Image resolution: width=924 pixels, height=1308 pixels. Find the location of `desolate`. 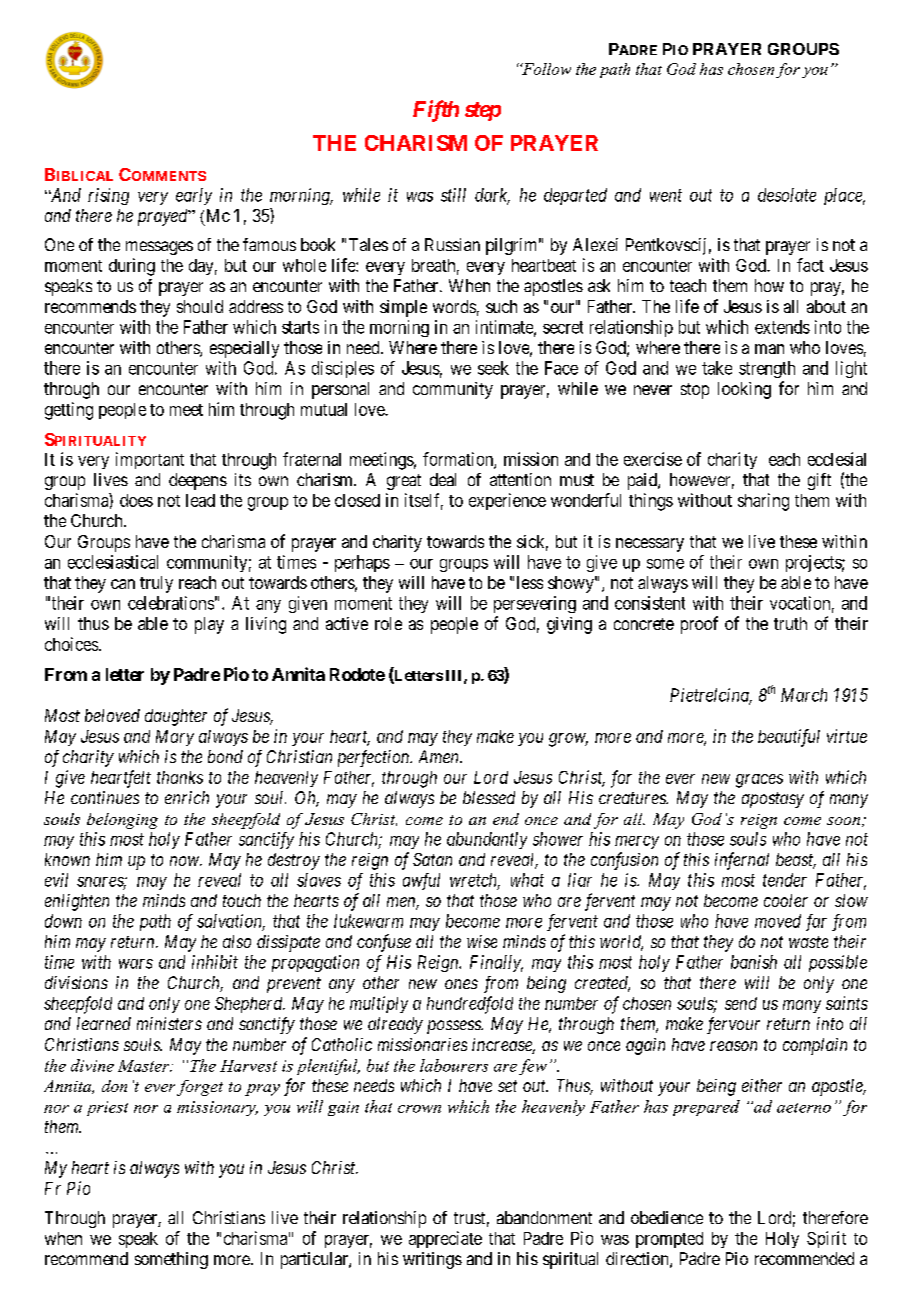

desolate is located at coordinates (787, 195).
